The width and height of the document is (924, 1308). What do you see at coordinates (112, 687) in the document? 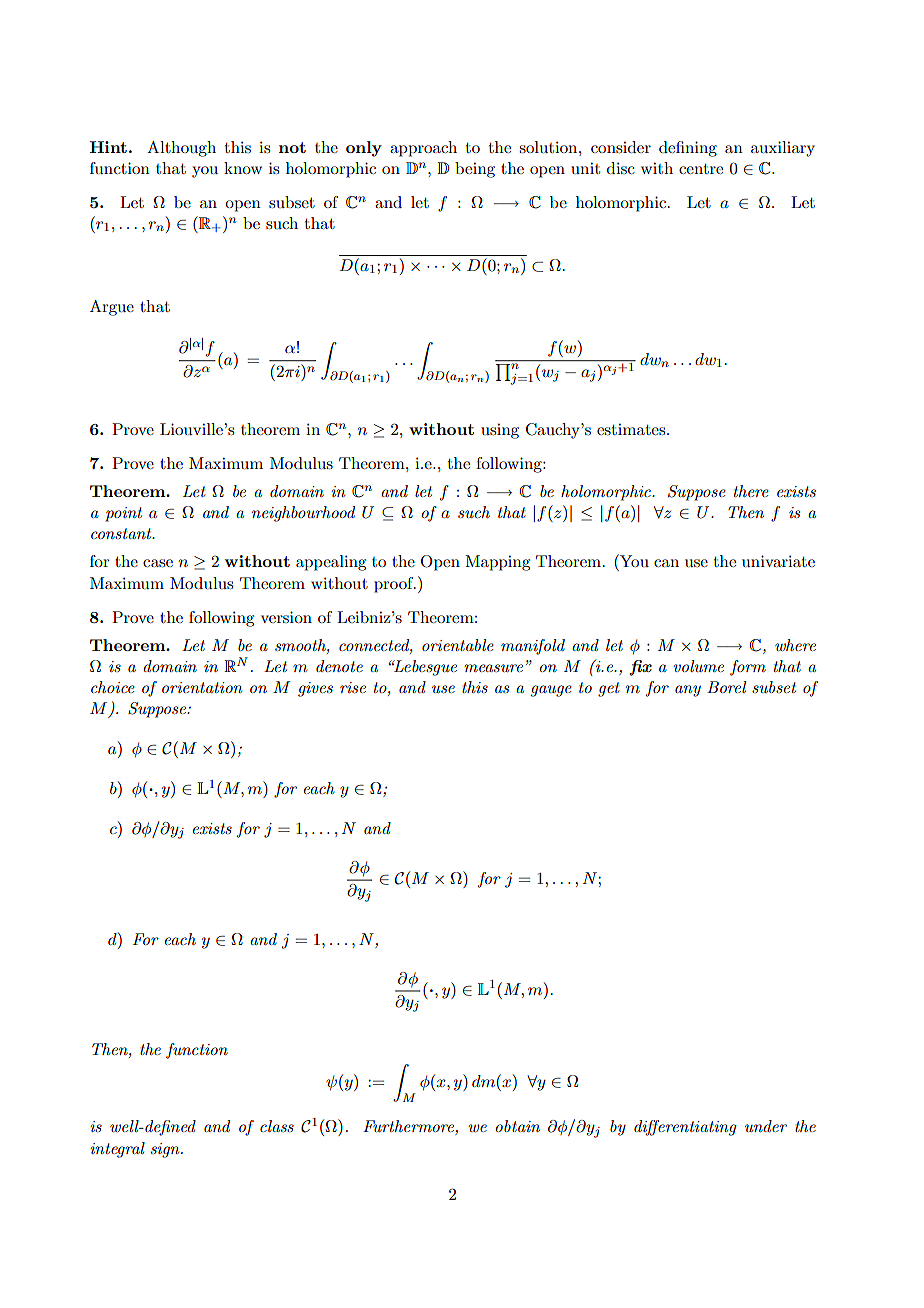
I see `choice` at bounding box center [112, 687].
